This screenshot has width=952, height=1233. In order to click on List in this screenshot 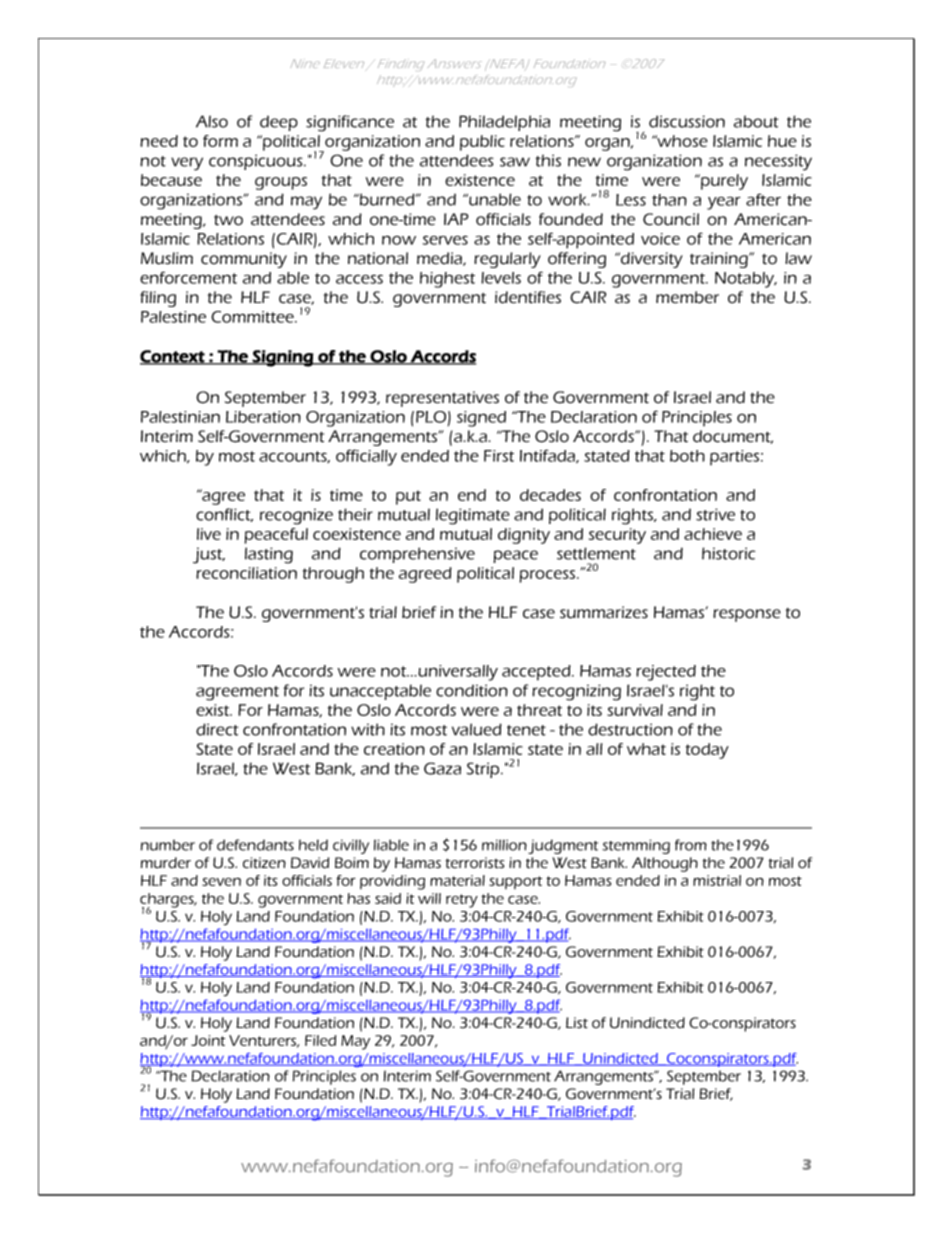, I will do `click(577, 1023)`.
